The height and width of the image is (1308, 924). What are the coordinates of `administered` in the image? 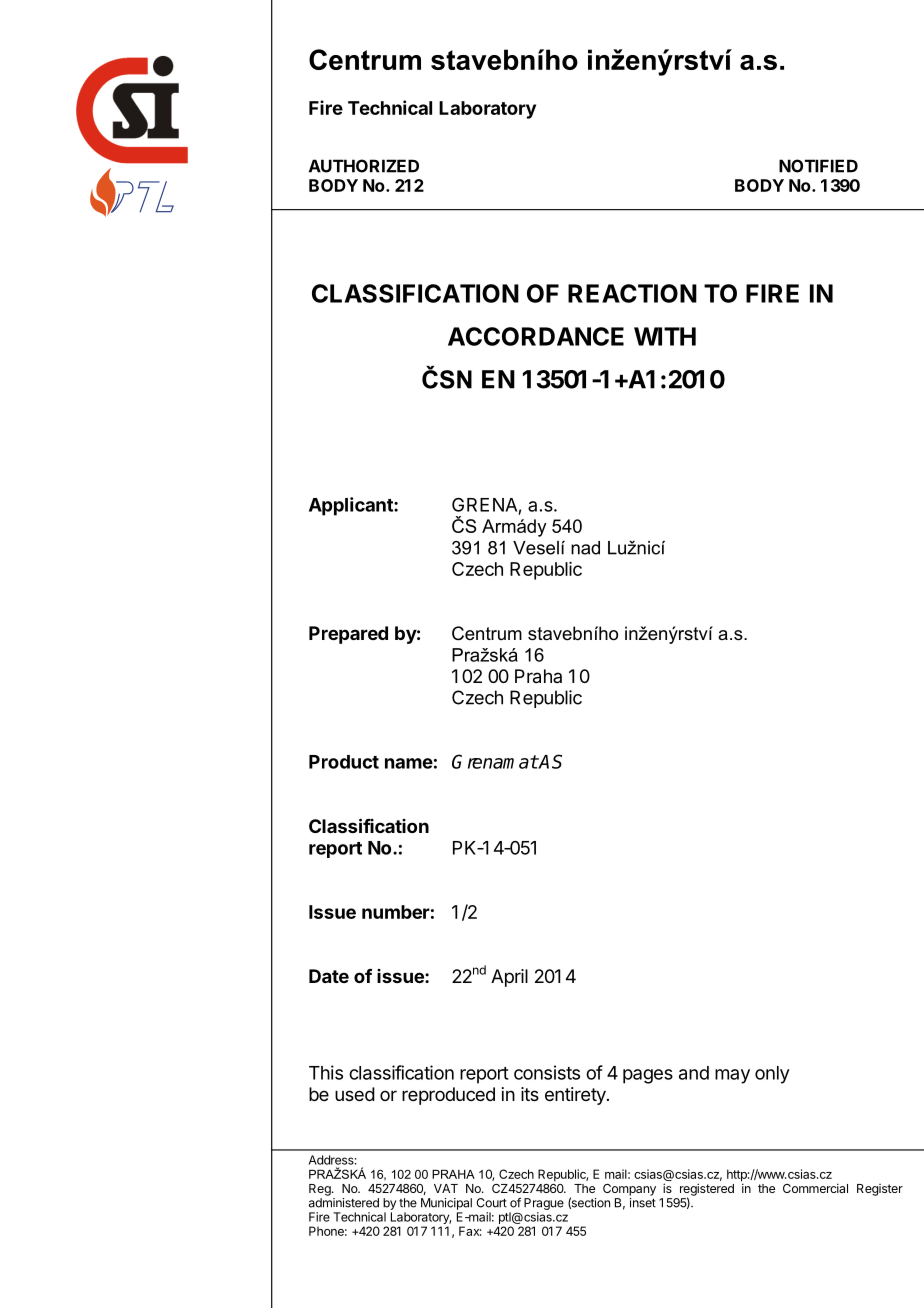 It's located at (344, 1203).
